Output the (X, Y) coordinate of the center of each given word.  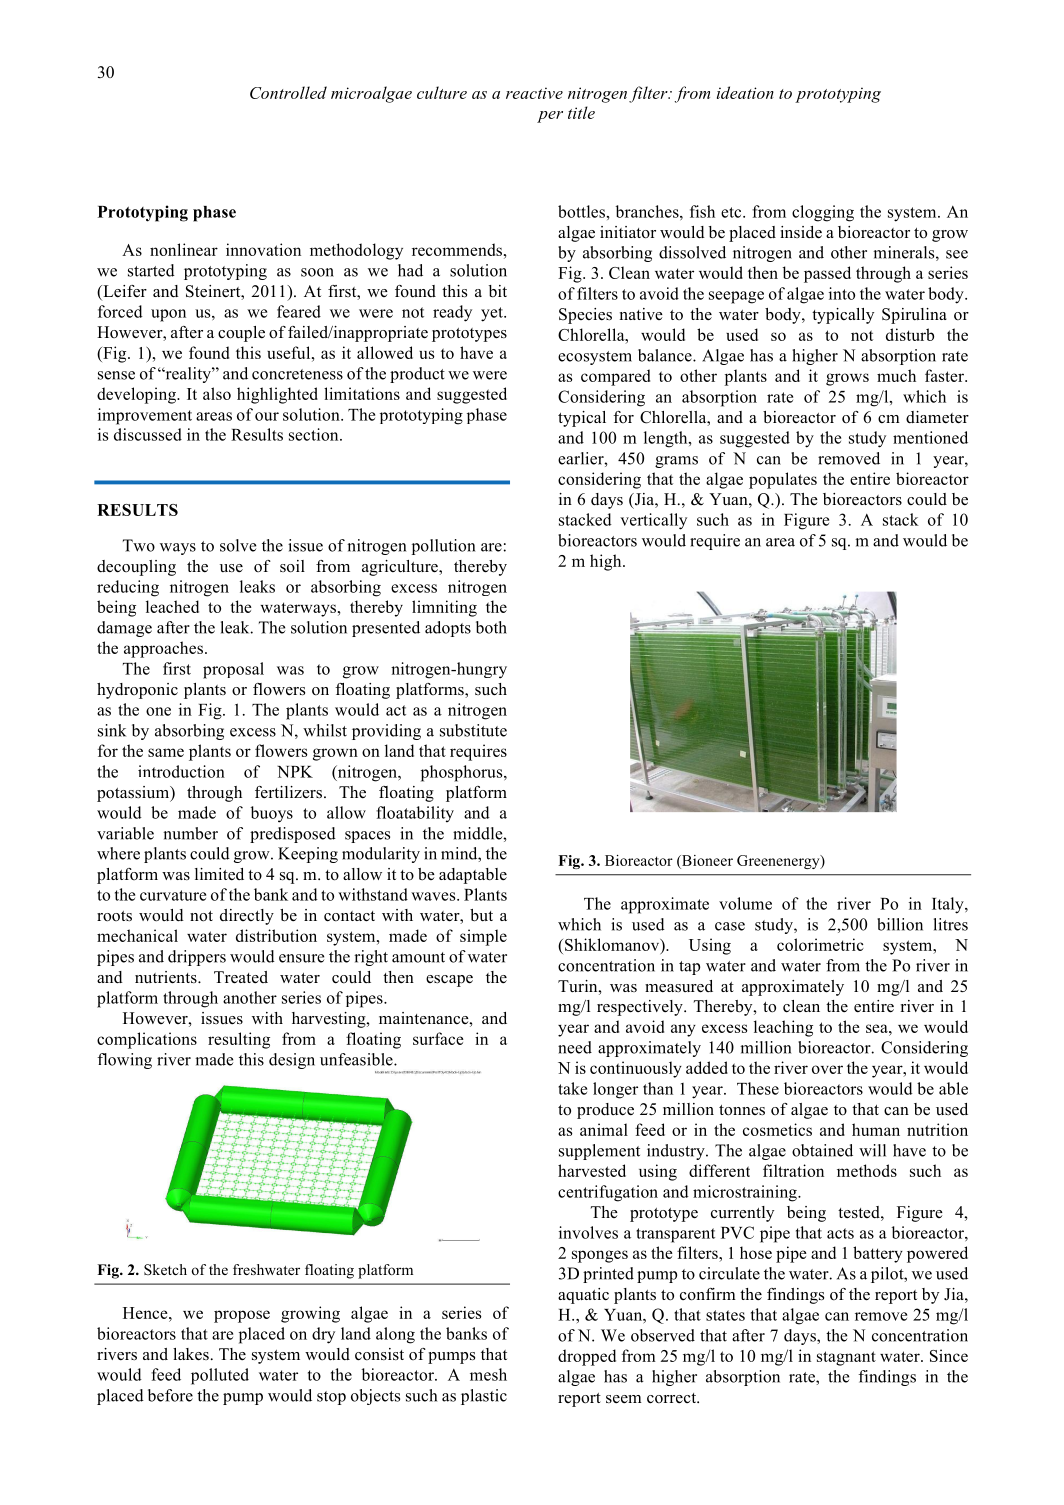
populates (783, 480)
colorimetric (820, 944)
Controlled (288, 92)
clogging (823, 213)
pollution (443, 547)
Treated (241, 977)
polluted (220, 1376)
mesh (488, 1374)
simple (483, 937)
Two (139, 545)
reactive (534, 93)
